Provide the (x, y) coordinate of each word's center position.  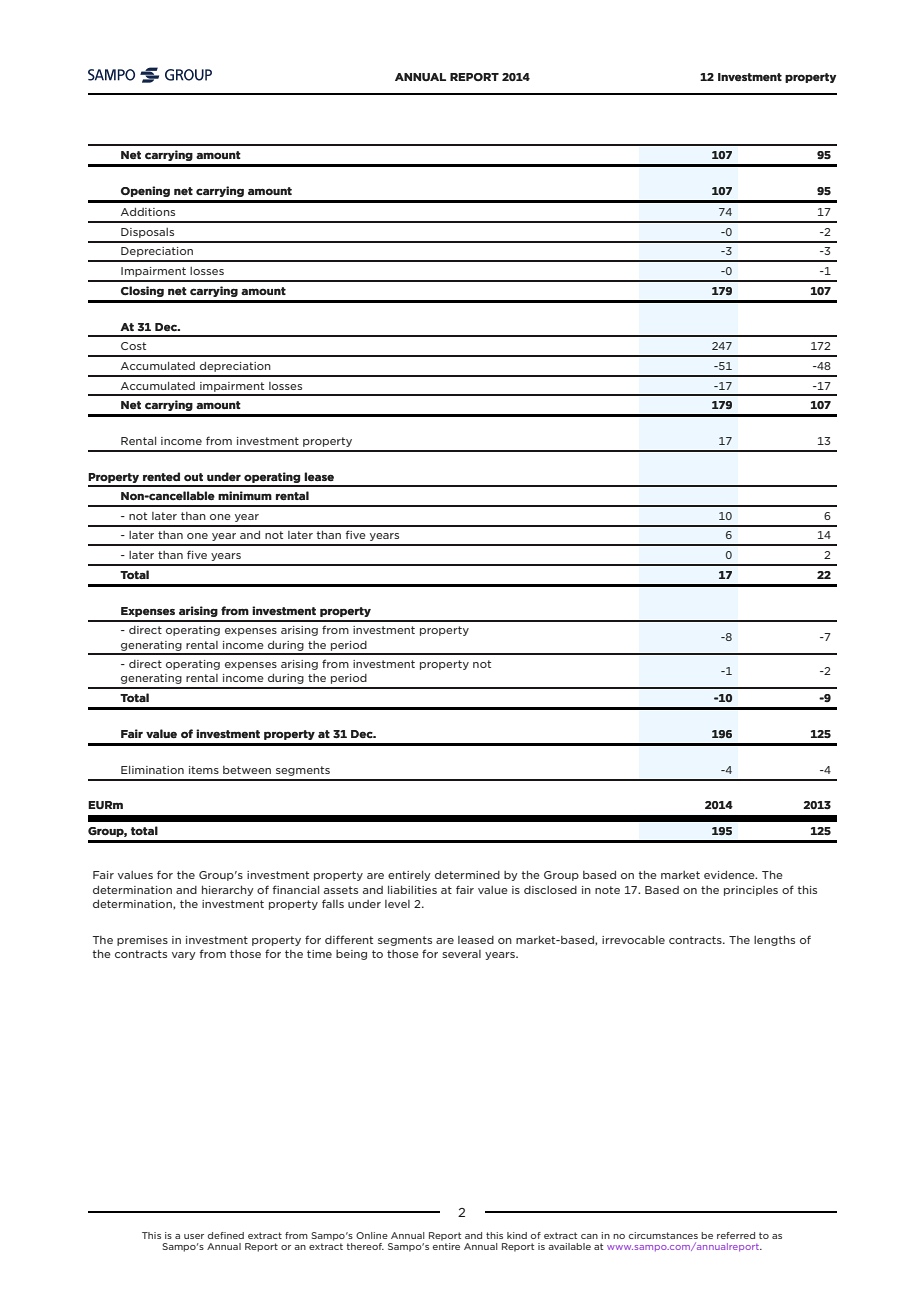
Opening (145, 191)
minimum (245, 495)
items (204, 770)
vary (184, 956)
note (607, 890)
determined (467, 875)
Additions (148, 212)
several (461, 954)
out (193, 477)
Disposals (147, 233)
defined (226, 1235)
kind (517, 1235)
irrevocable (633, 940)
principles (751, 891)
